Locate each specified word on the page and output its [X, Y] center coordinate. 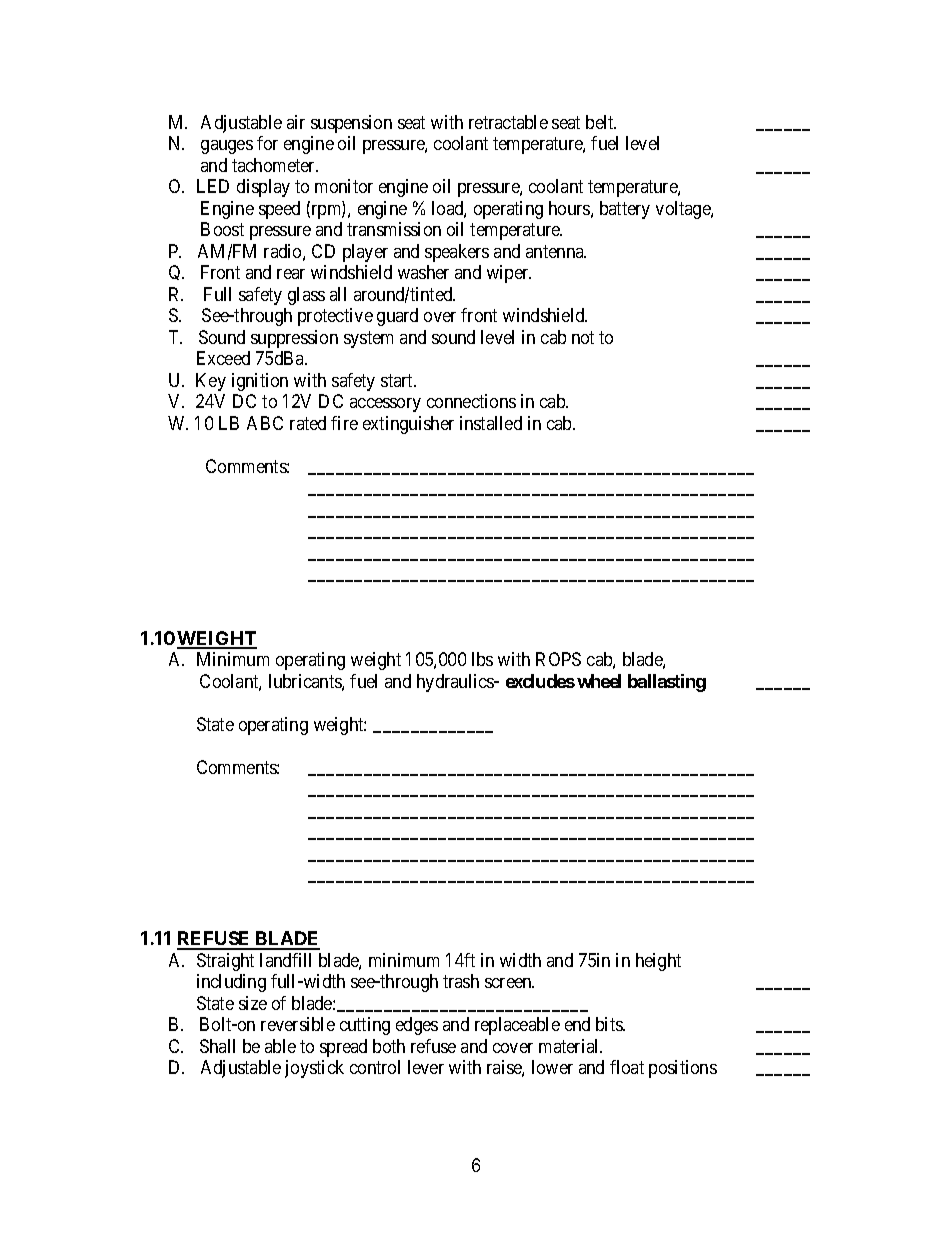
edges [417, 1026]
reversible [298, 1024]
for [267, 143]
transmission [394, 229]
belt [601, 122]
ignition [260, 382]
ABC [265, 423]
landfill [285, 960]
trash [461, 981]
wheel [599, 681]
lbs [482, 659]
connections [471, 401]
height [658, 962]
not [583, 337]
